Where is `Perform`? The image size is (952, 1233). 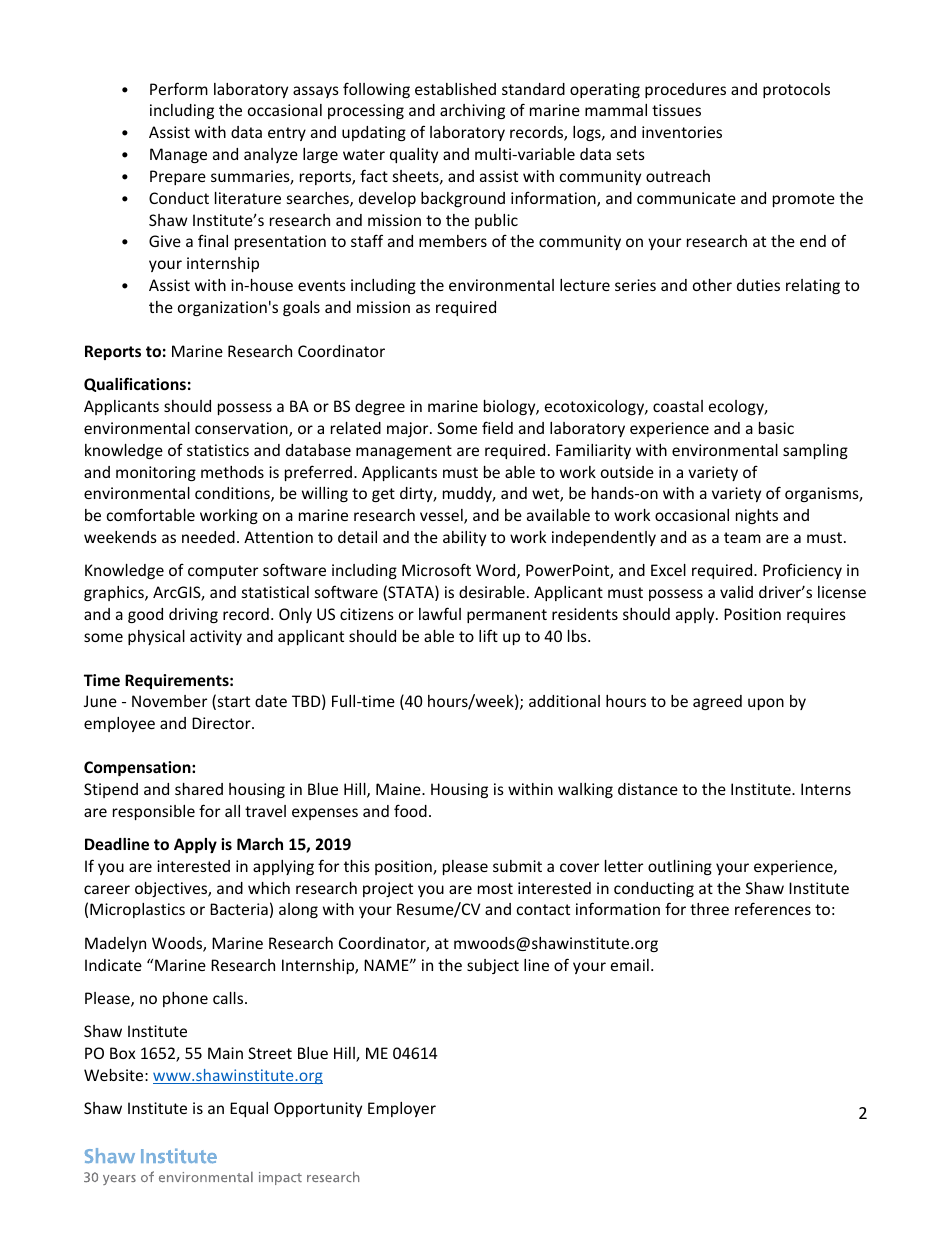
Perform is located at coordinates (179, 88).
